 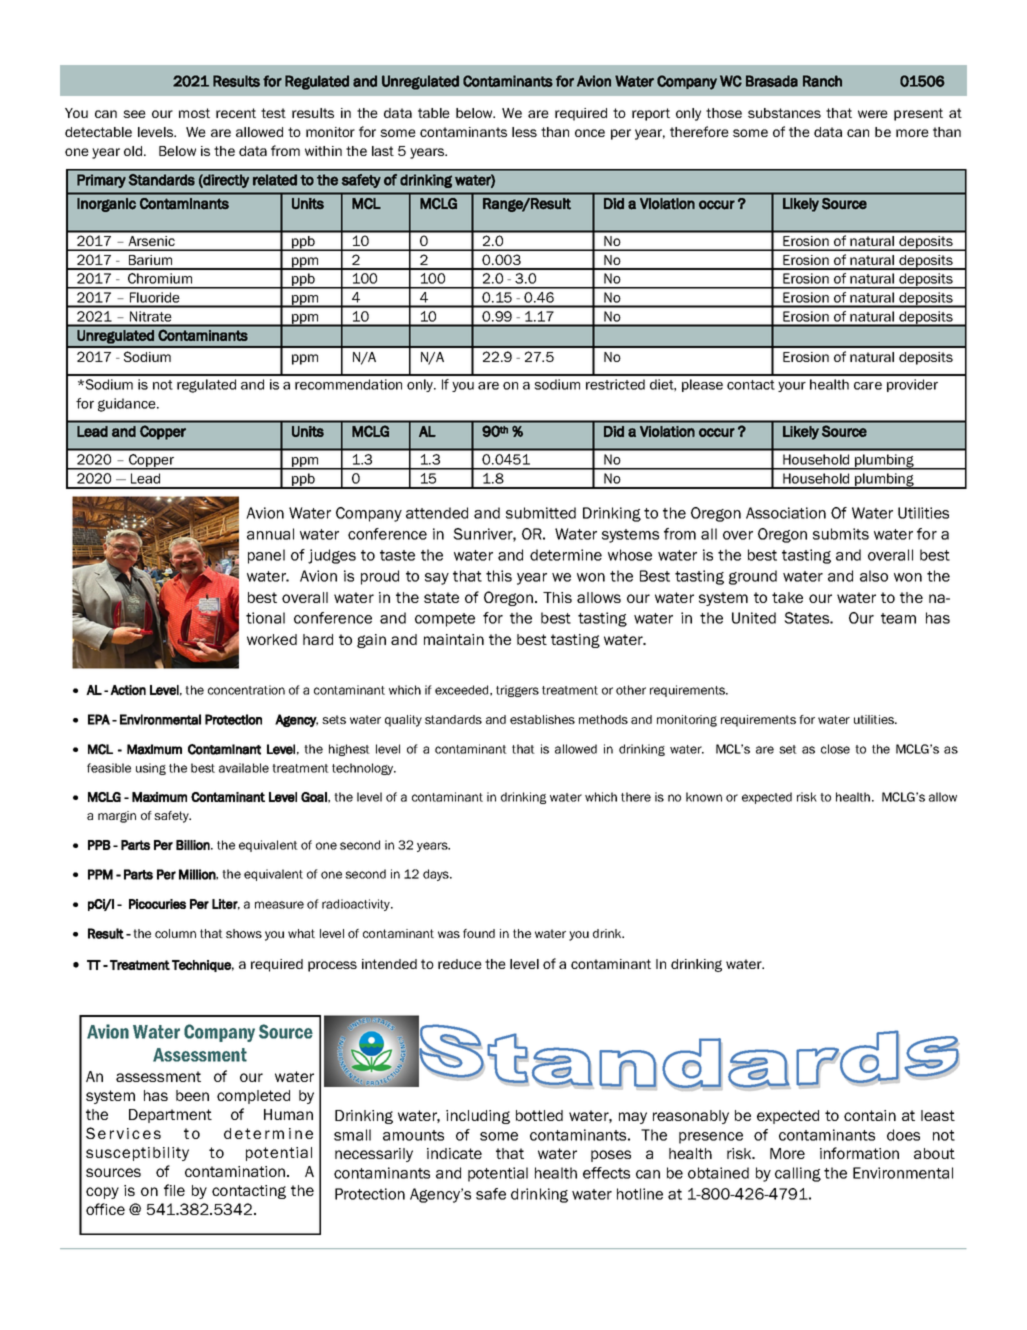 I want to click on close, so click(x=835, y=749).
